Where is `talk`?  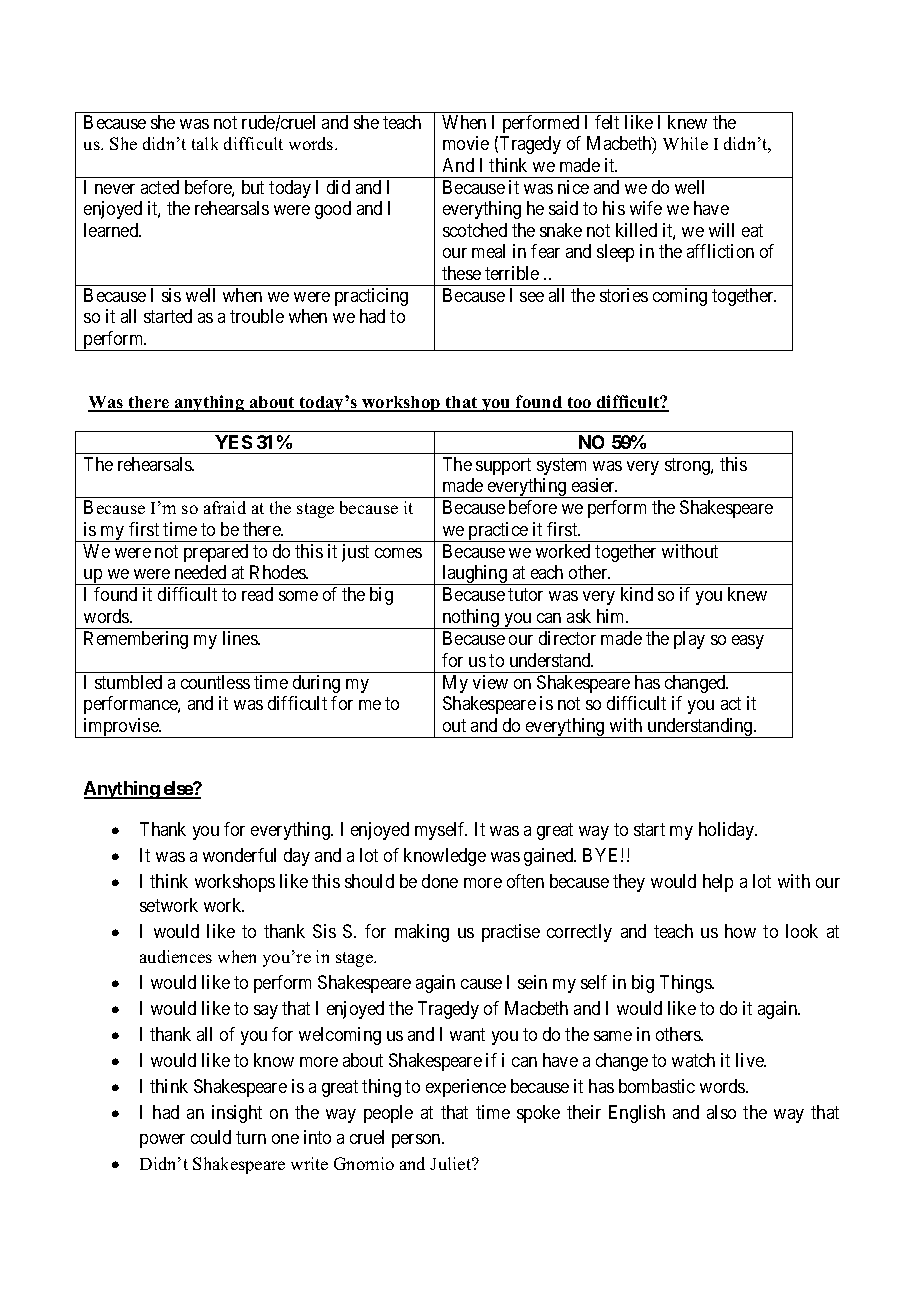 talk is located at coordinates (205, 143).
